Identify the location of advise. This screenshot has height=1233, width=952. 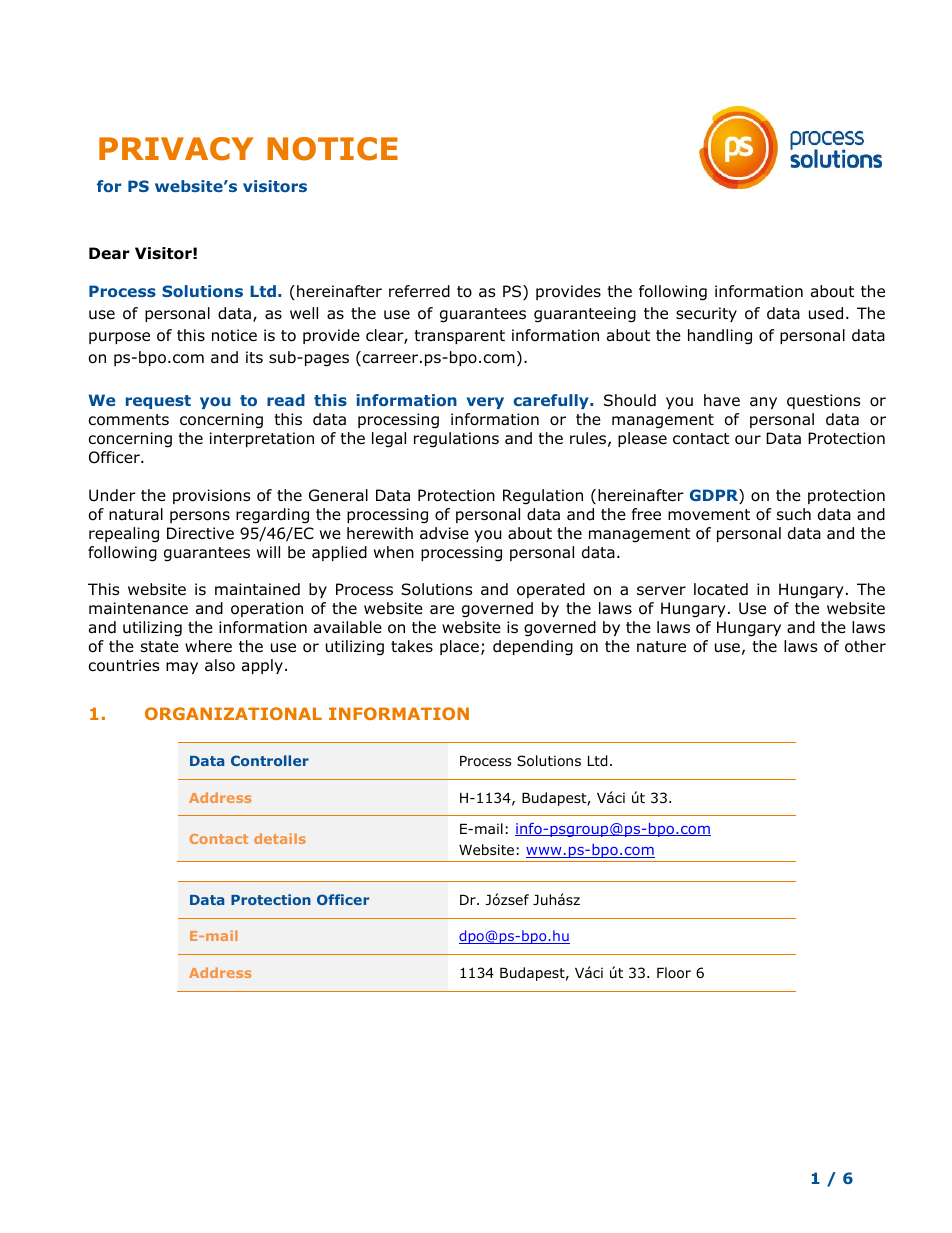
(444, 533).
